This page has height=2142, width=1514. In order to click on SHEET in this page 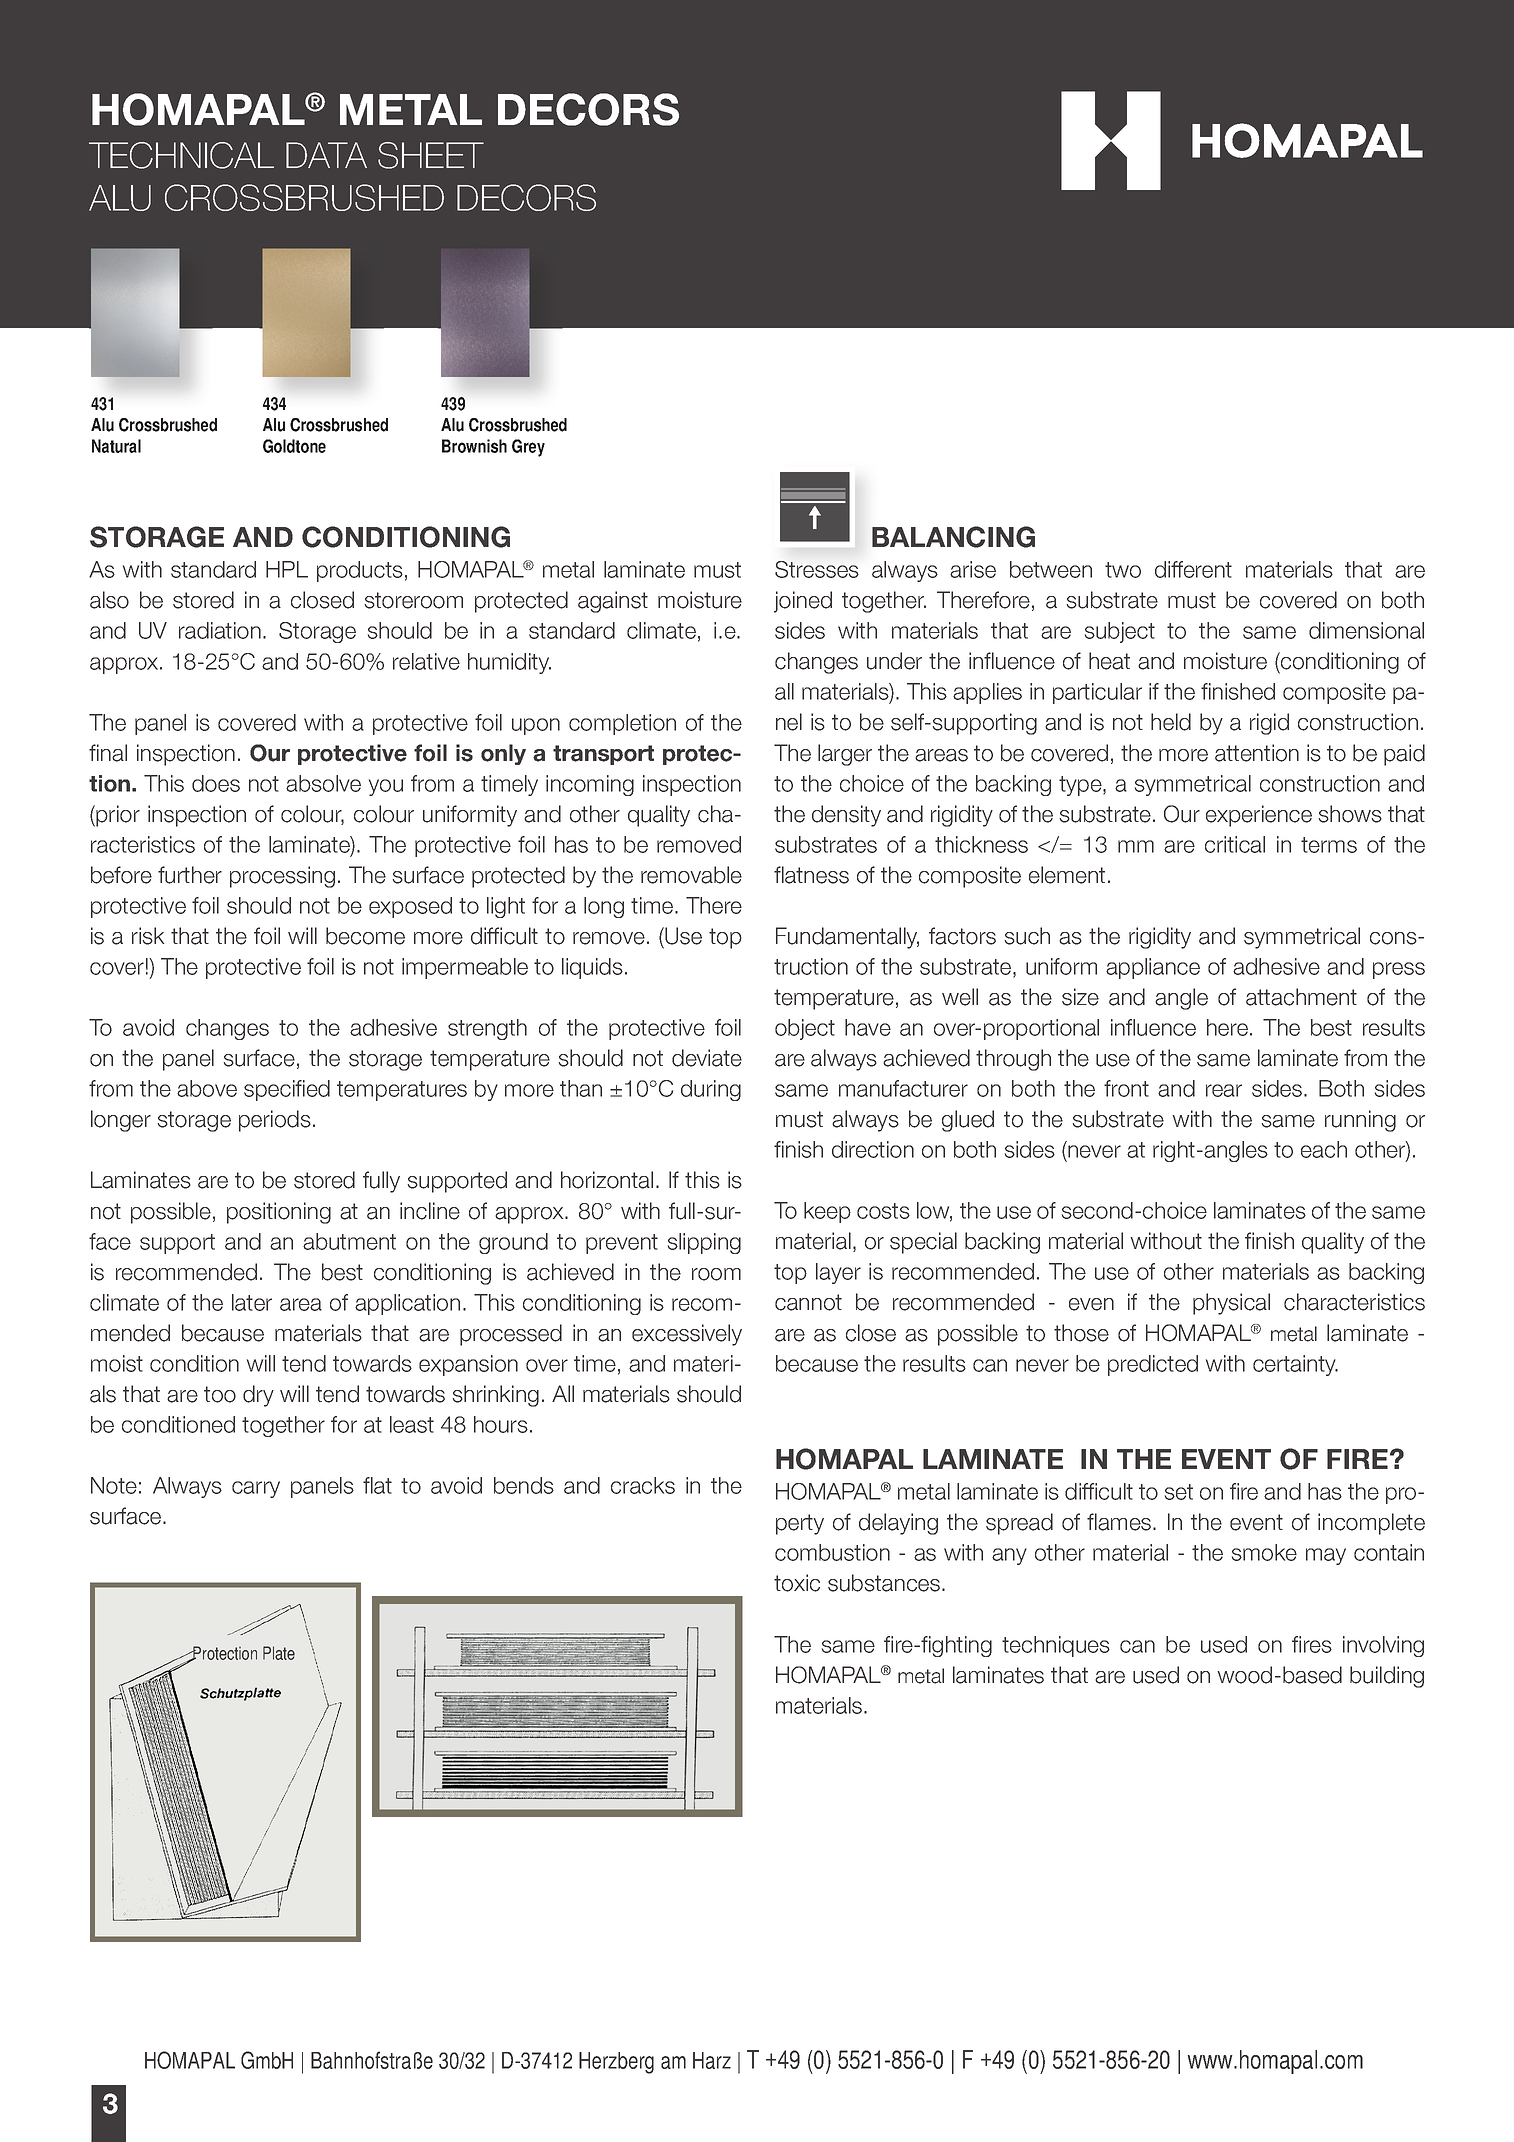, I will do `click(431, 155)`.
